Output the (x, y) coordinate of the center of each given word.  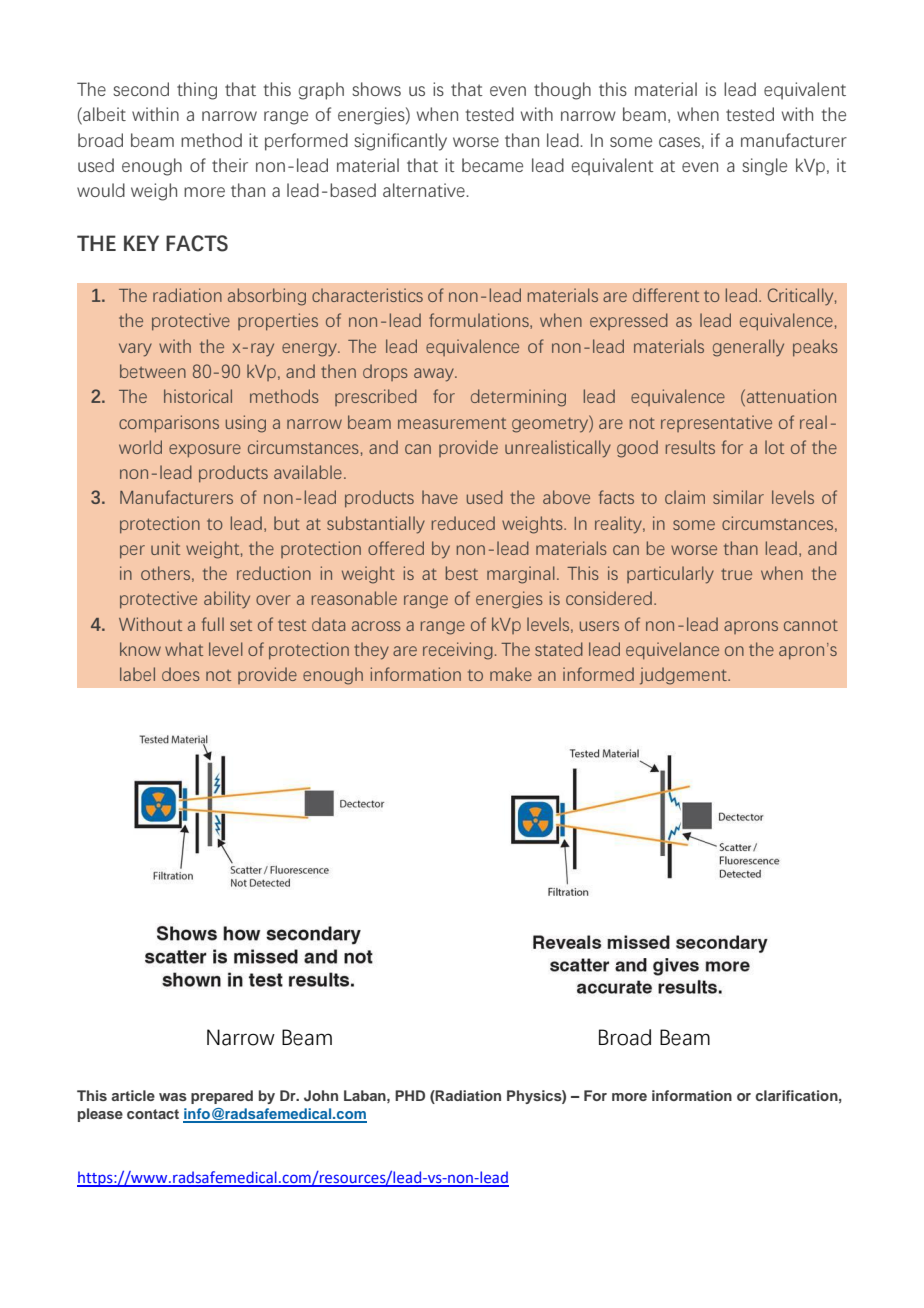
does (181, 674)
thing (197, 91)
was (173, 1097)
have (440, 497)
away (435, 375)
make (511, 674)
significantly (400, 142)
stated (559, 649)
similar (738, 497)
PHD (410, 1095)
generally (748, 348)
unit (165, 548)
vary (135, 350)
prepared (222, 1097)
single (764, 167)
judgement (684, 676)
